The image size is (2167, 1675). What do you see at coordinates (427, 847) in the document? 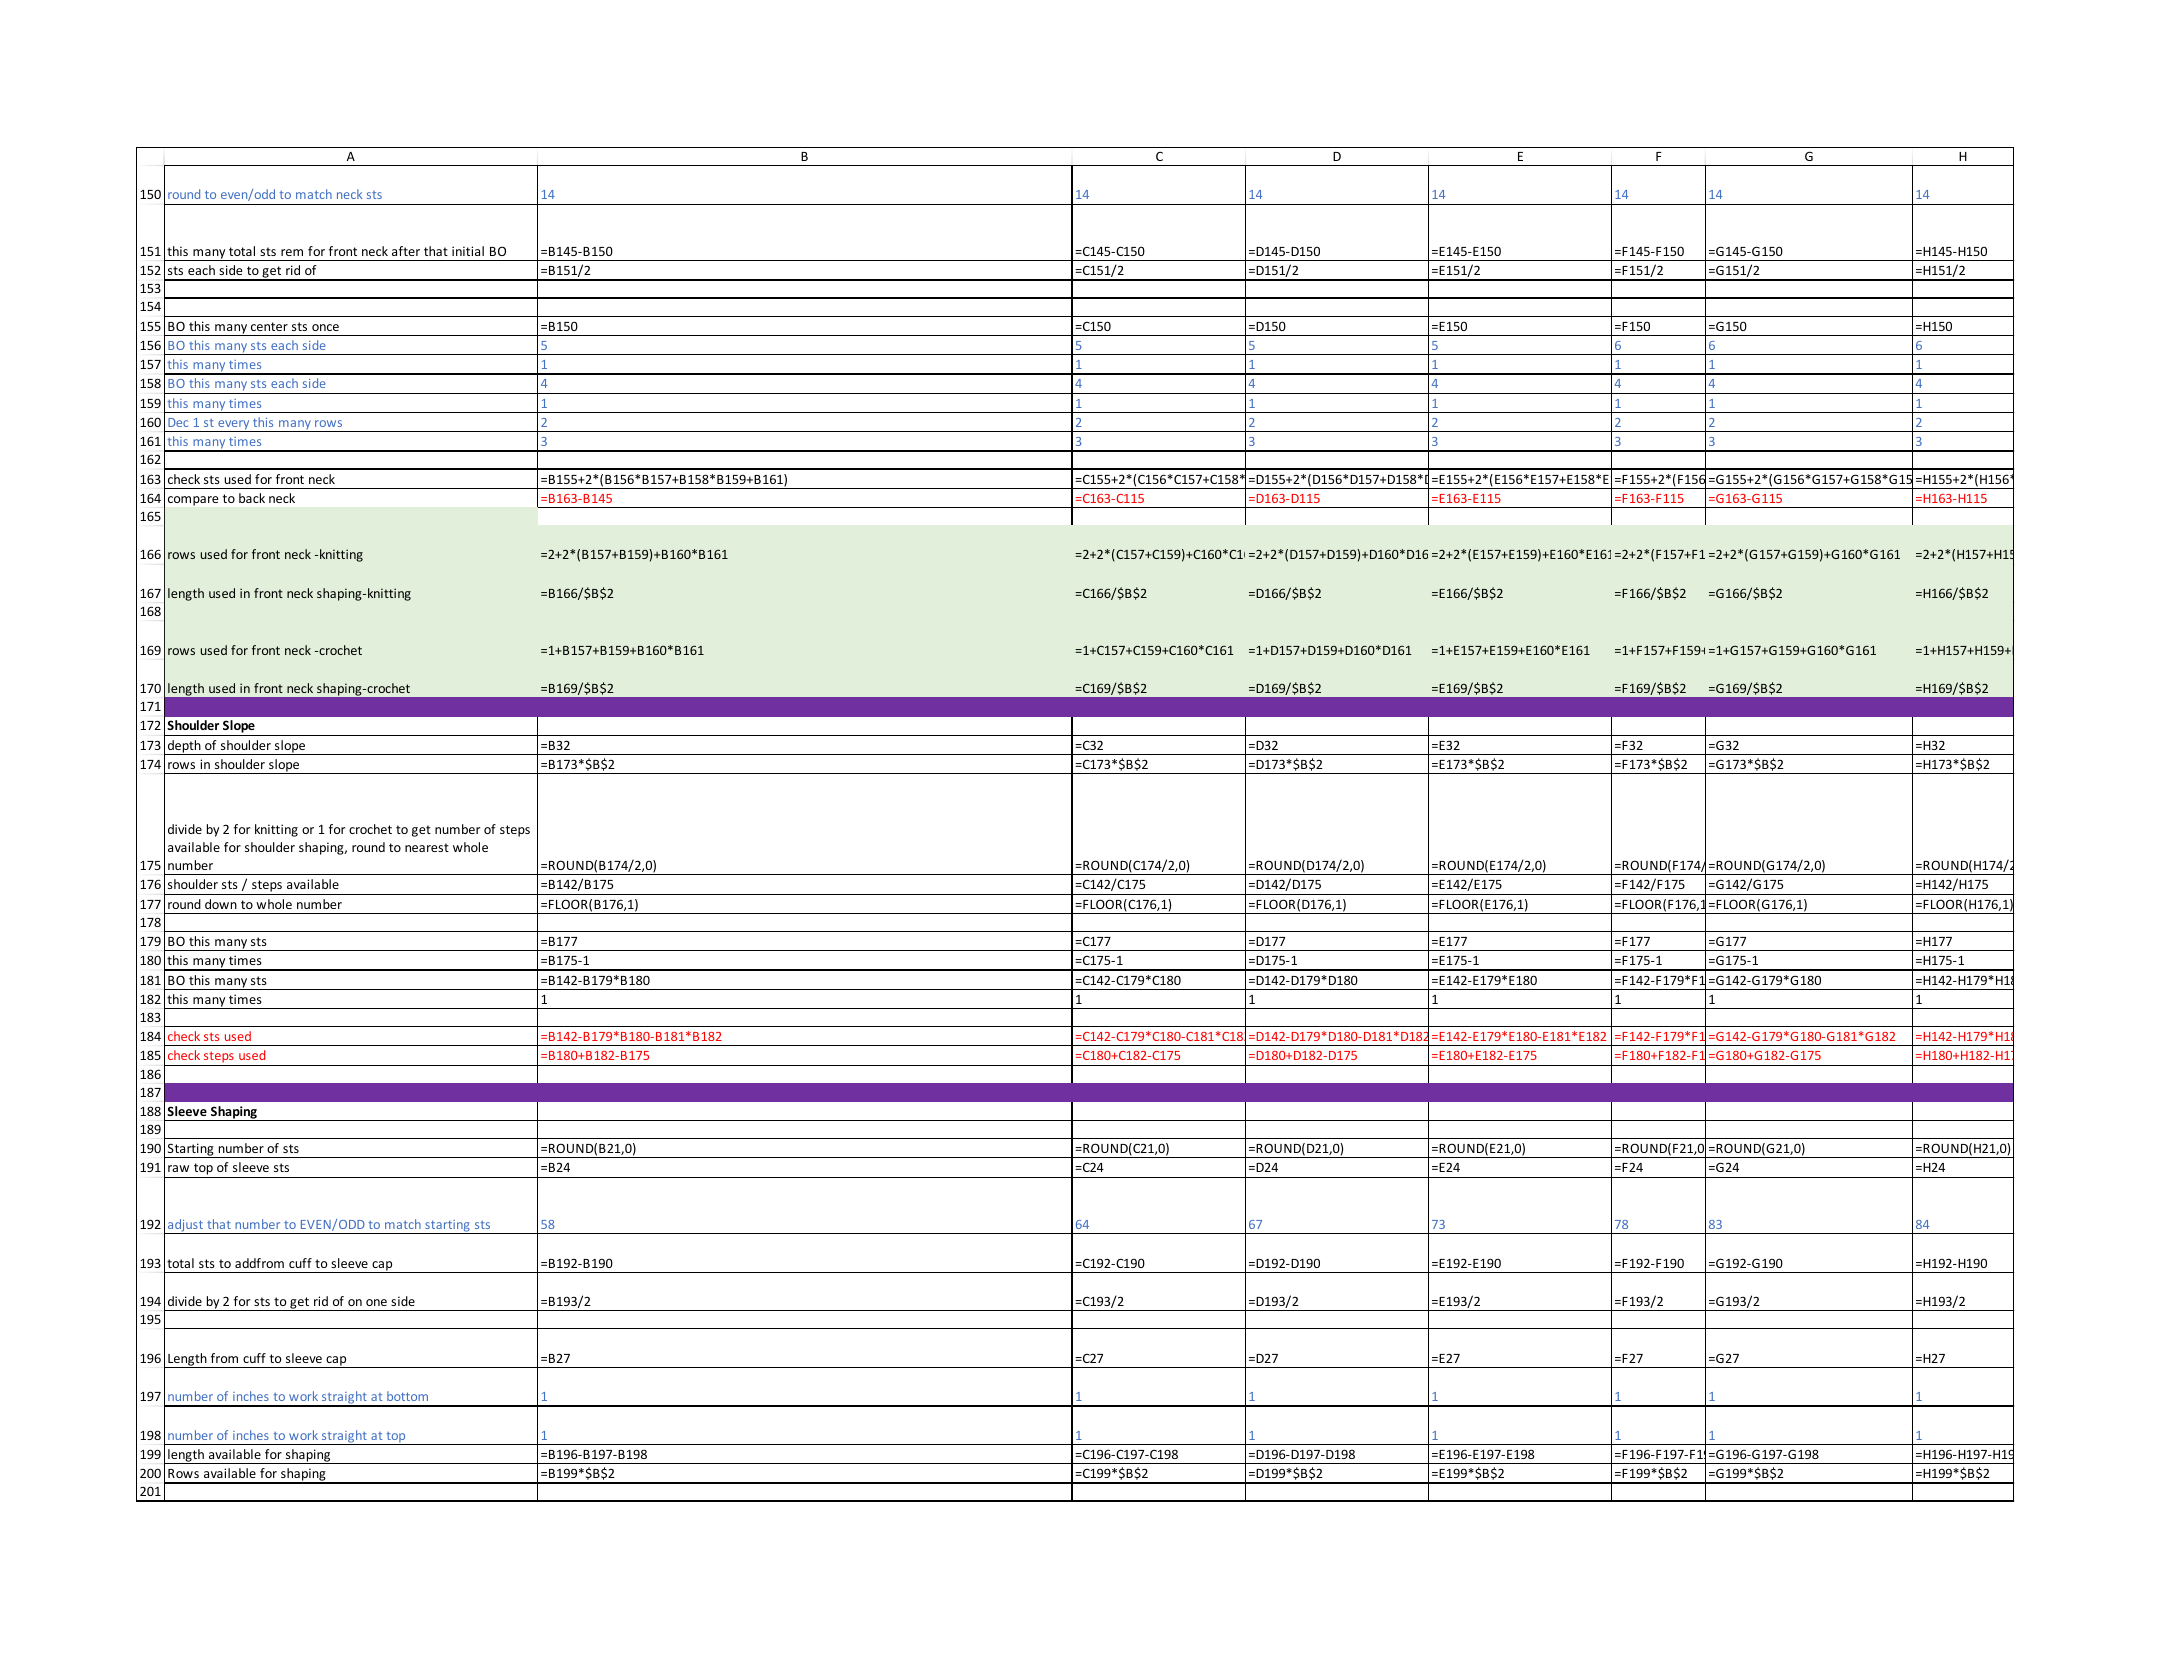
I see `nearest` at bounding box center [427, 847].
